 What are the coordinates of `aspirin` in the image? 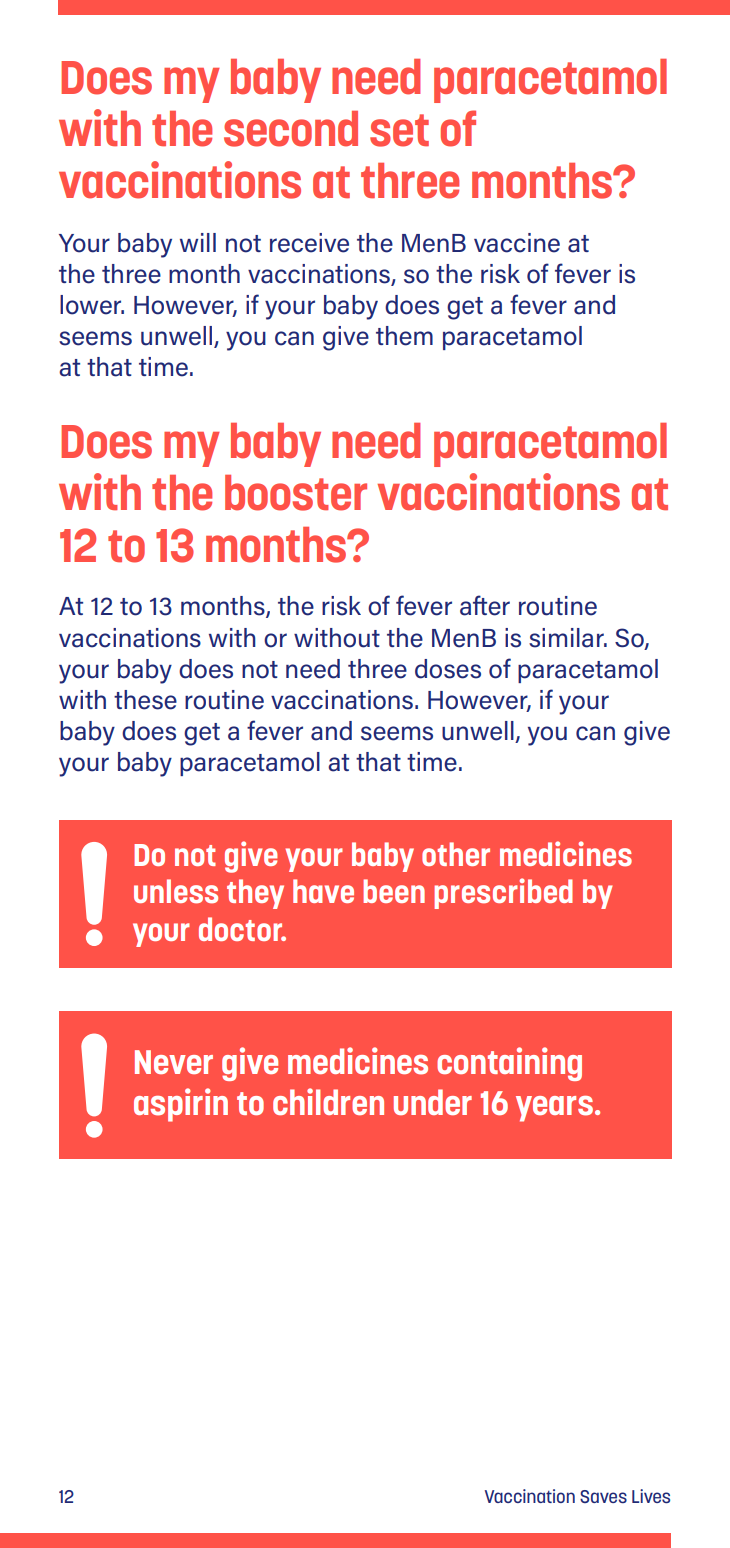 It's located at (181, 1105).
